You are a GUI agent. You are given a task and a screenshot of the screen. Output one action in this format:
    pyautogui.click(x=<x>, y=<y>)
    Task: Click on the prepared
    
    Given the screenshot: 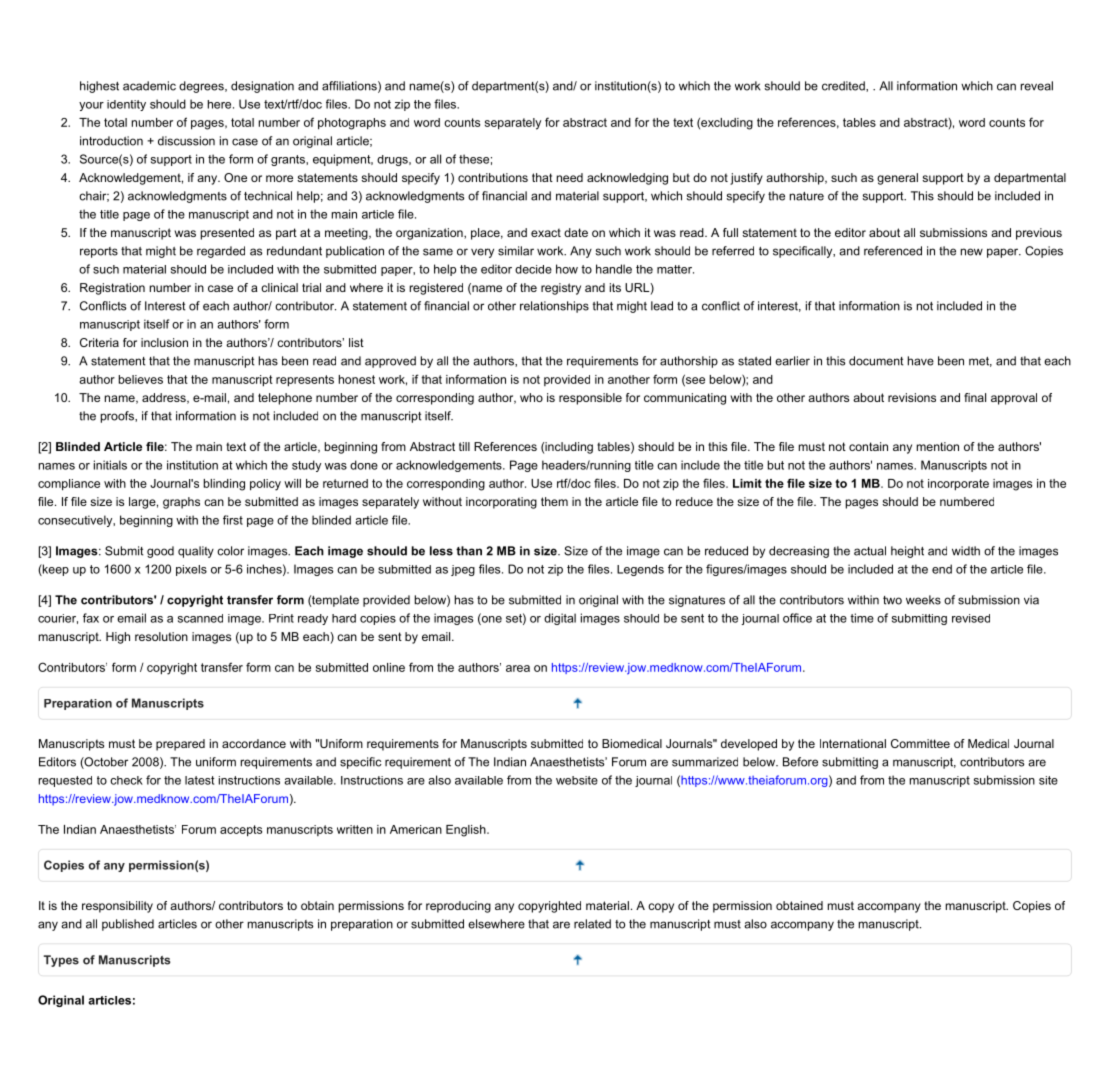 What is the action you would take?
    pyautogui.click(x=180, y=745)
